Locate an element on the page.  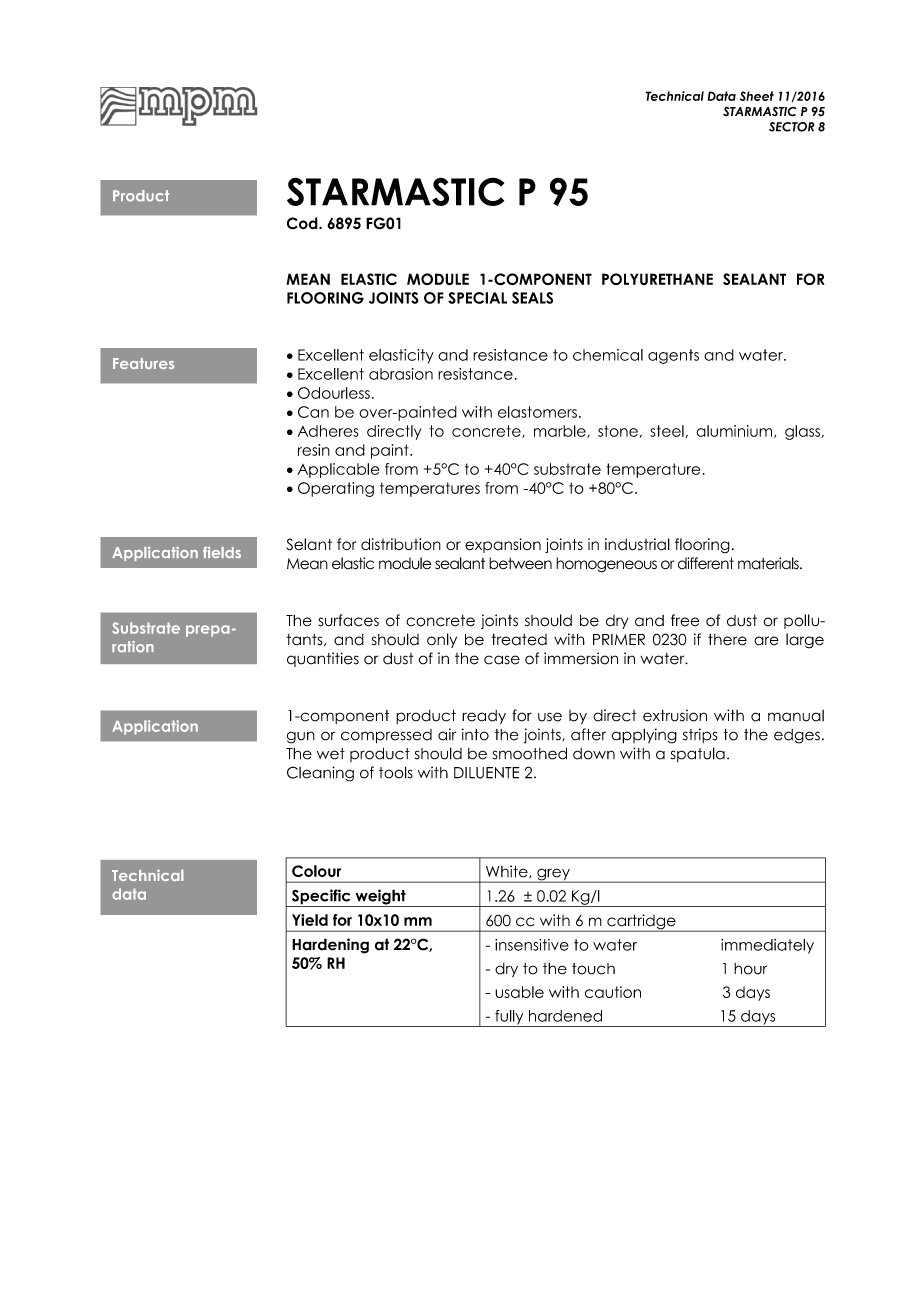
into is located at coordinates (475, 734).
